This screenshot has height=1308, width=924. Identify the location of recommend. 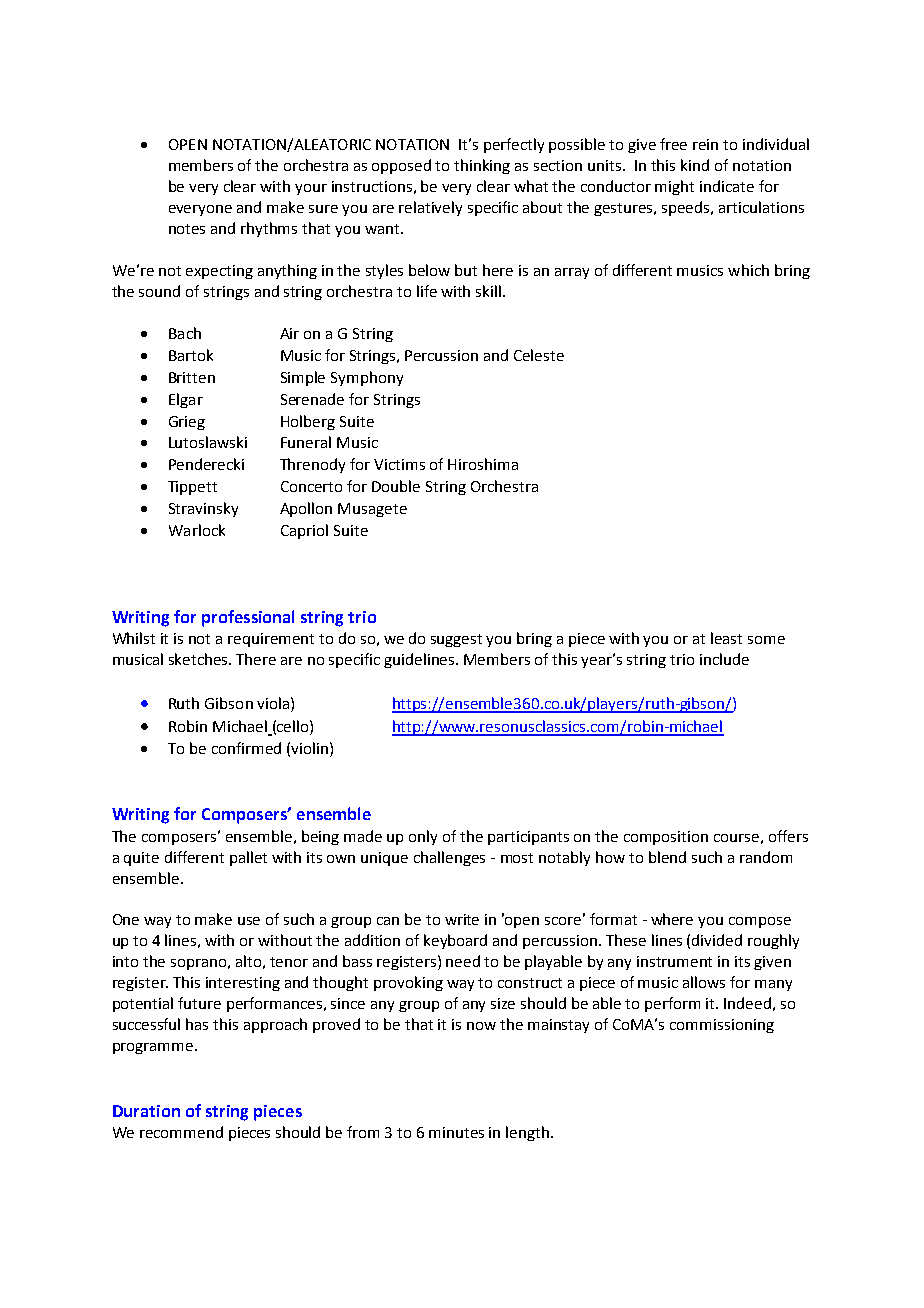
(181, 1132).
